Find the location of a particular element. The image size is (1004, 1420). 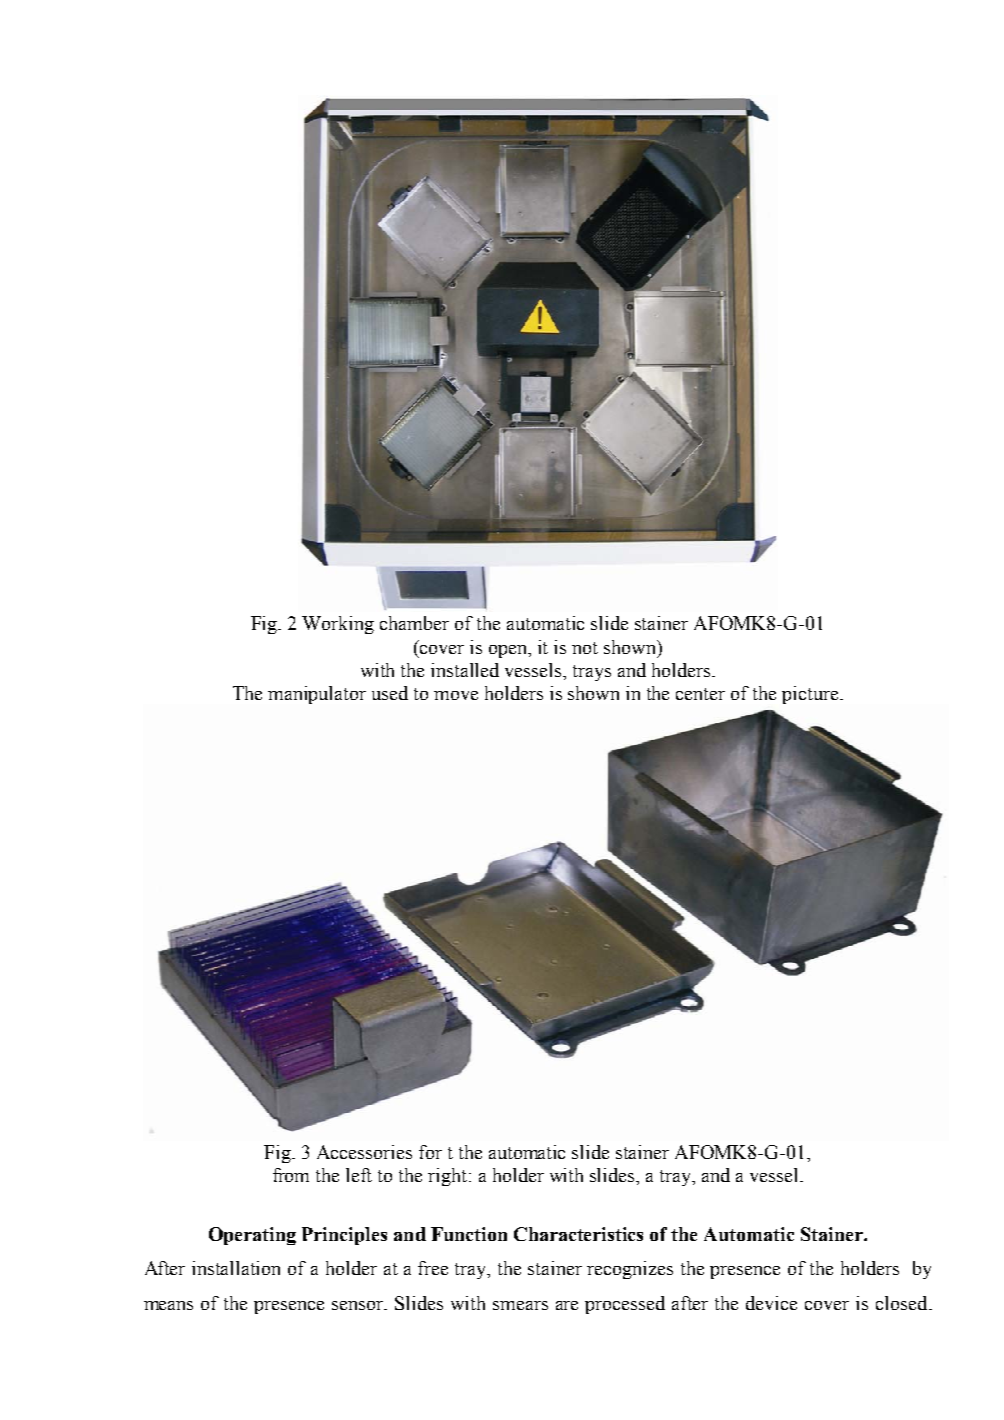

smears is located at coordinates (520, 1305).
